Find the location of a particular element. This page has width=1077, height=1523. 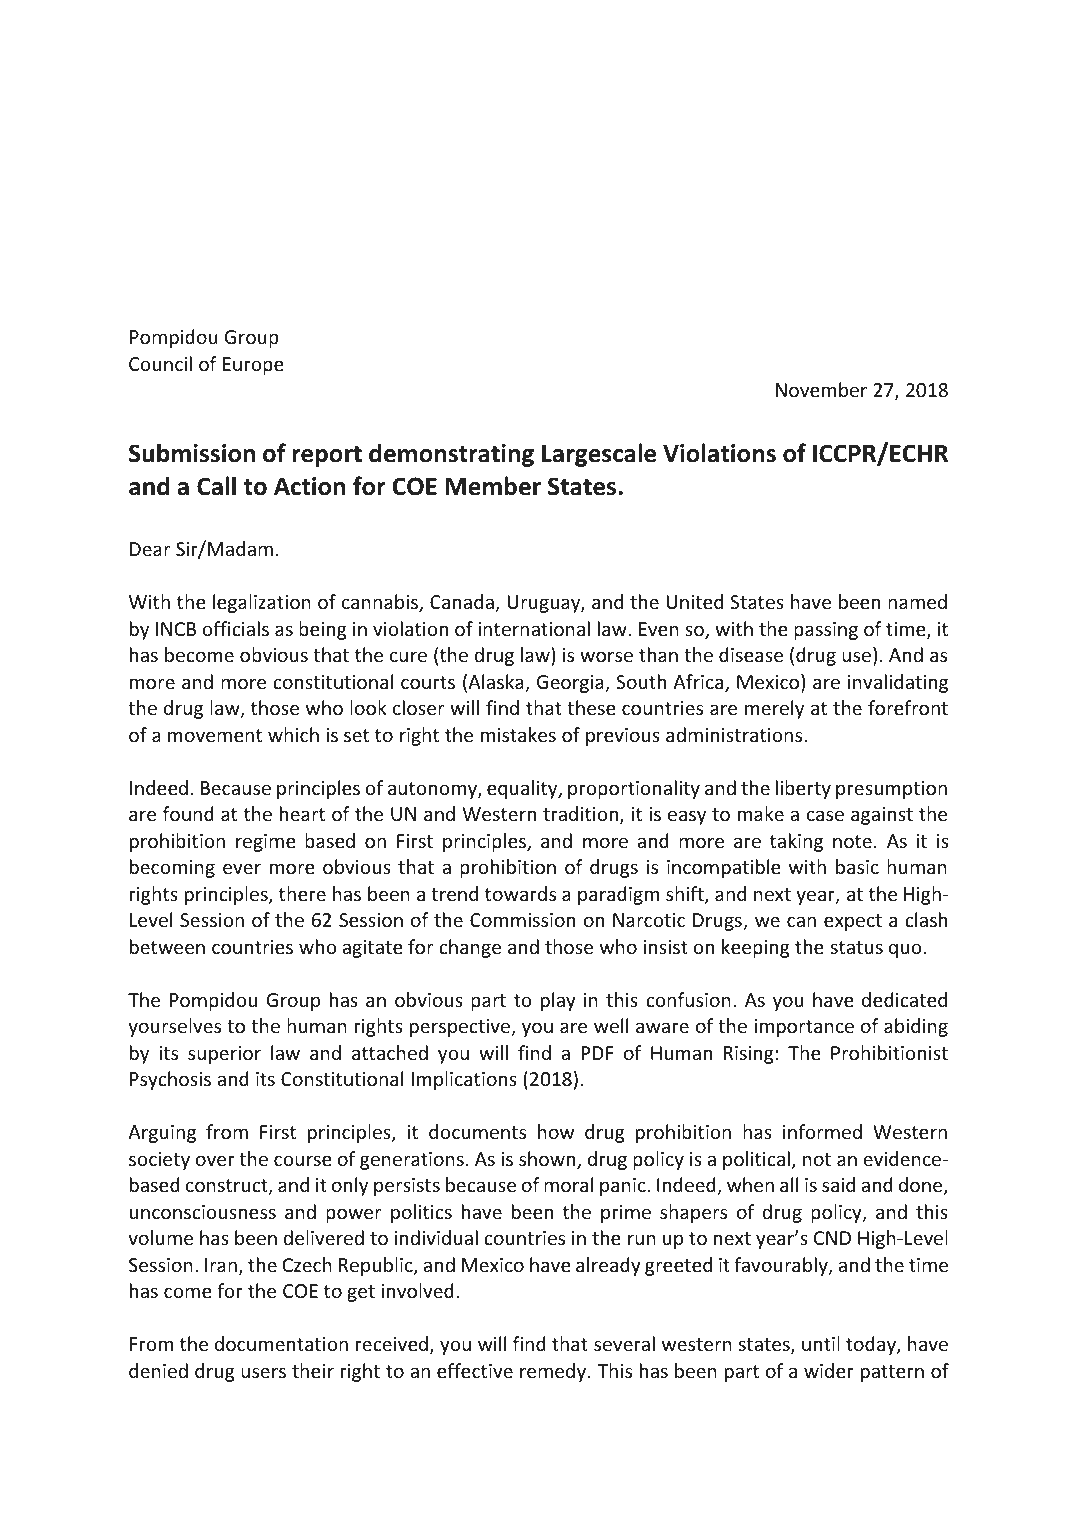

mistakes is located at coordinates (518, 734).
